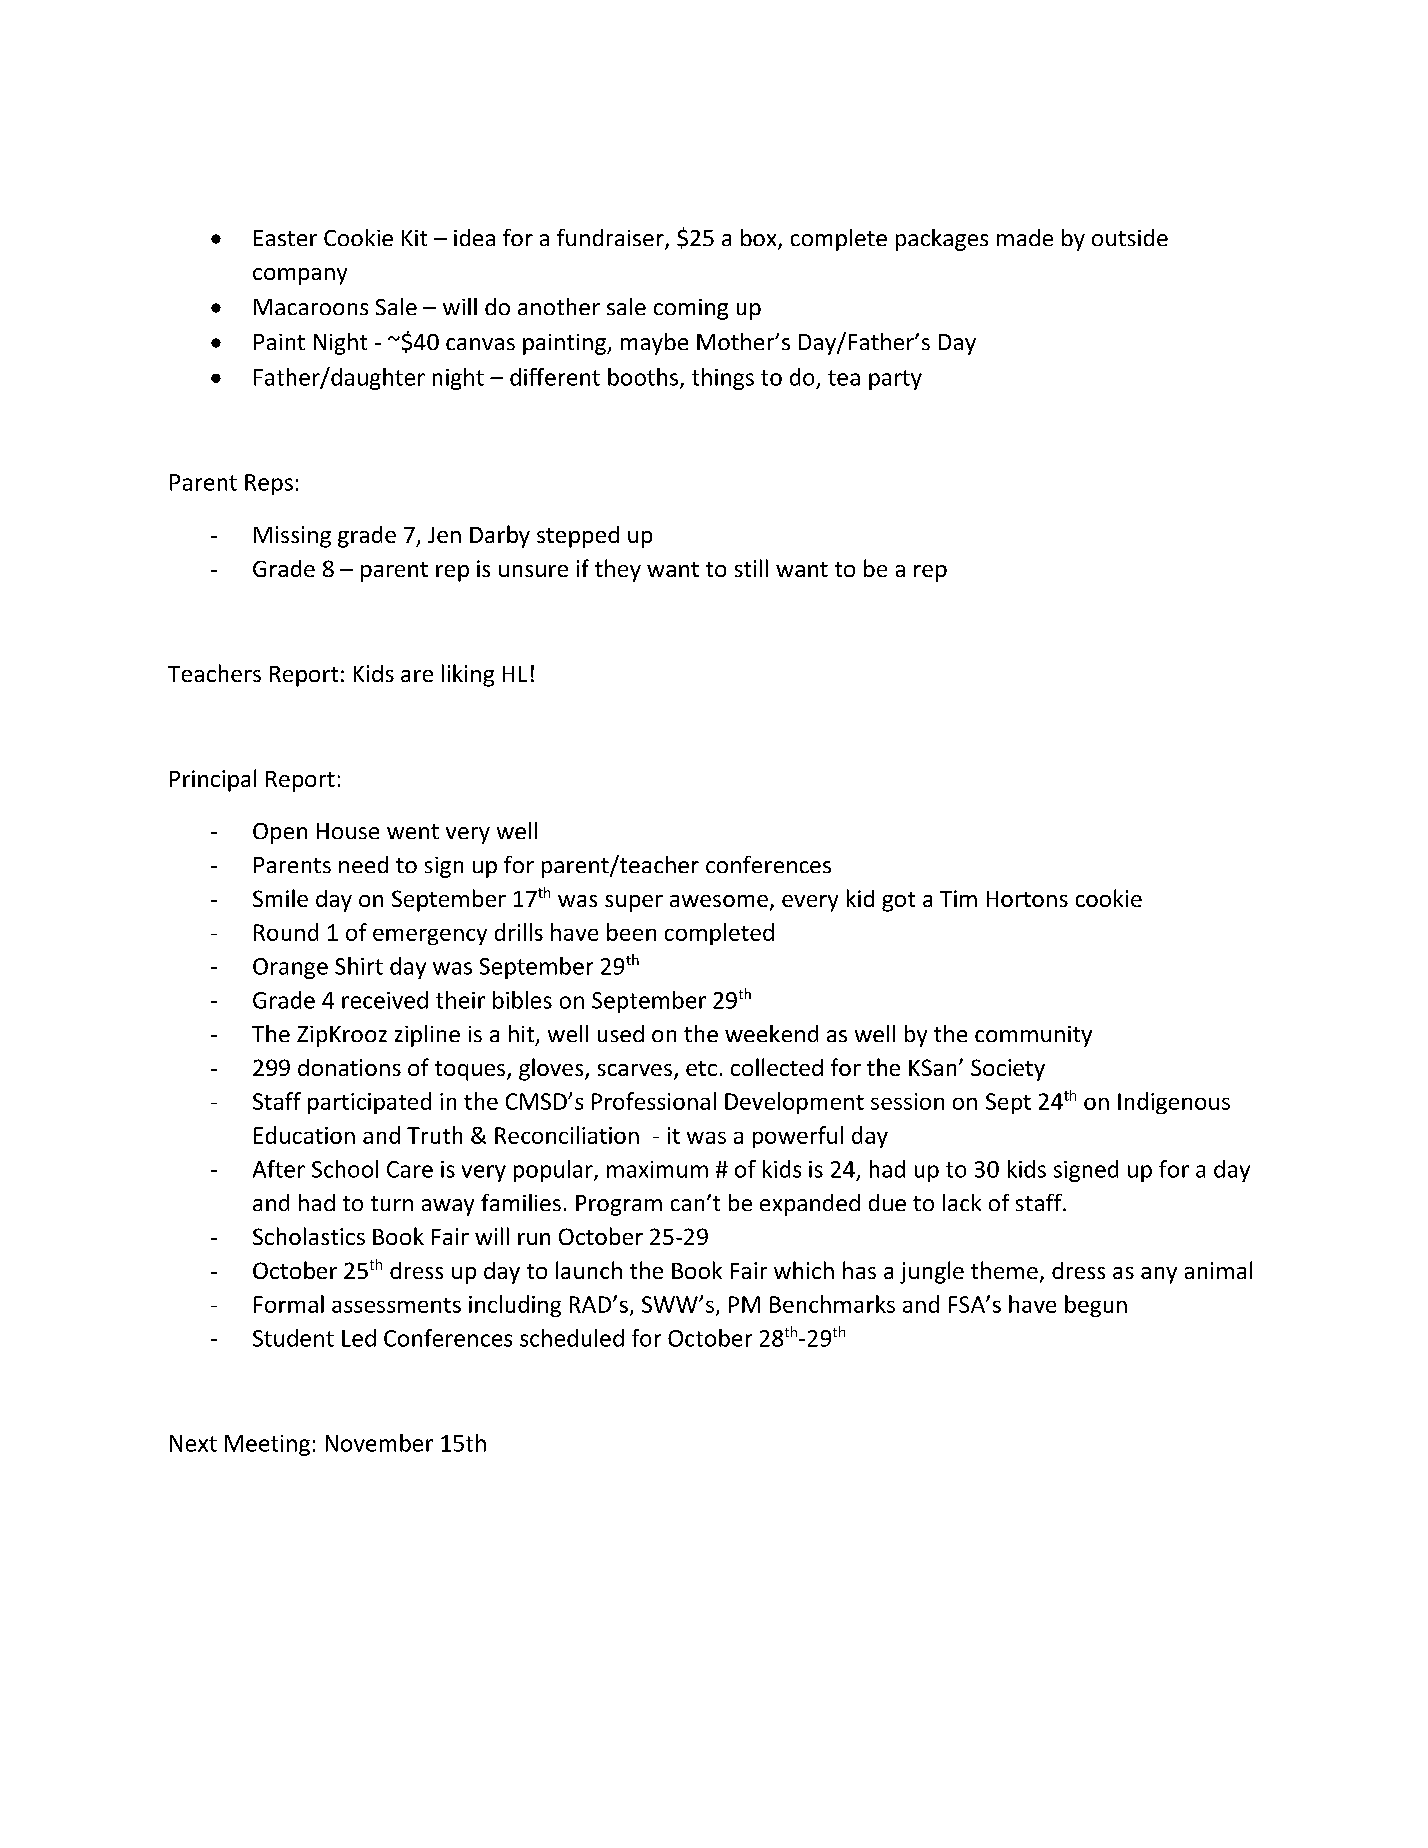  I want to click on company, so click(300, 276).
